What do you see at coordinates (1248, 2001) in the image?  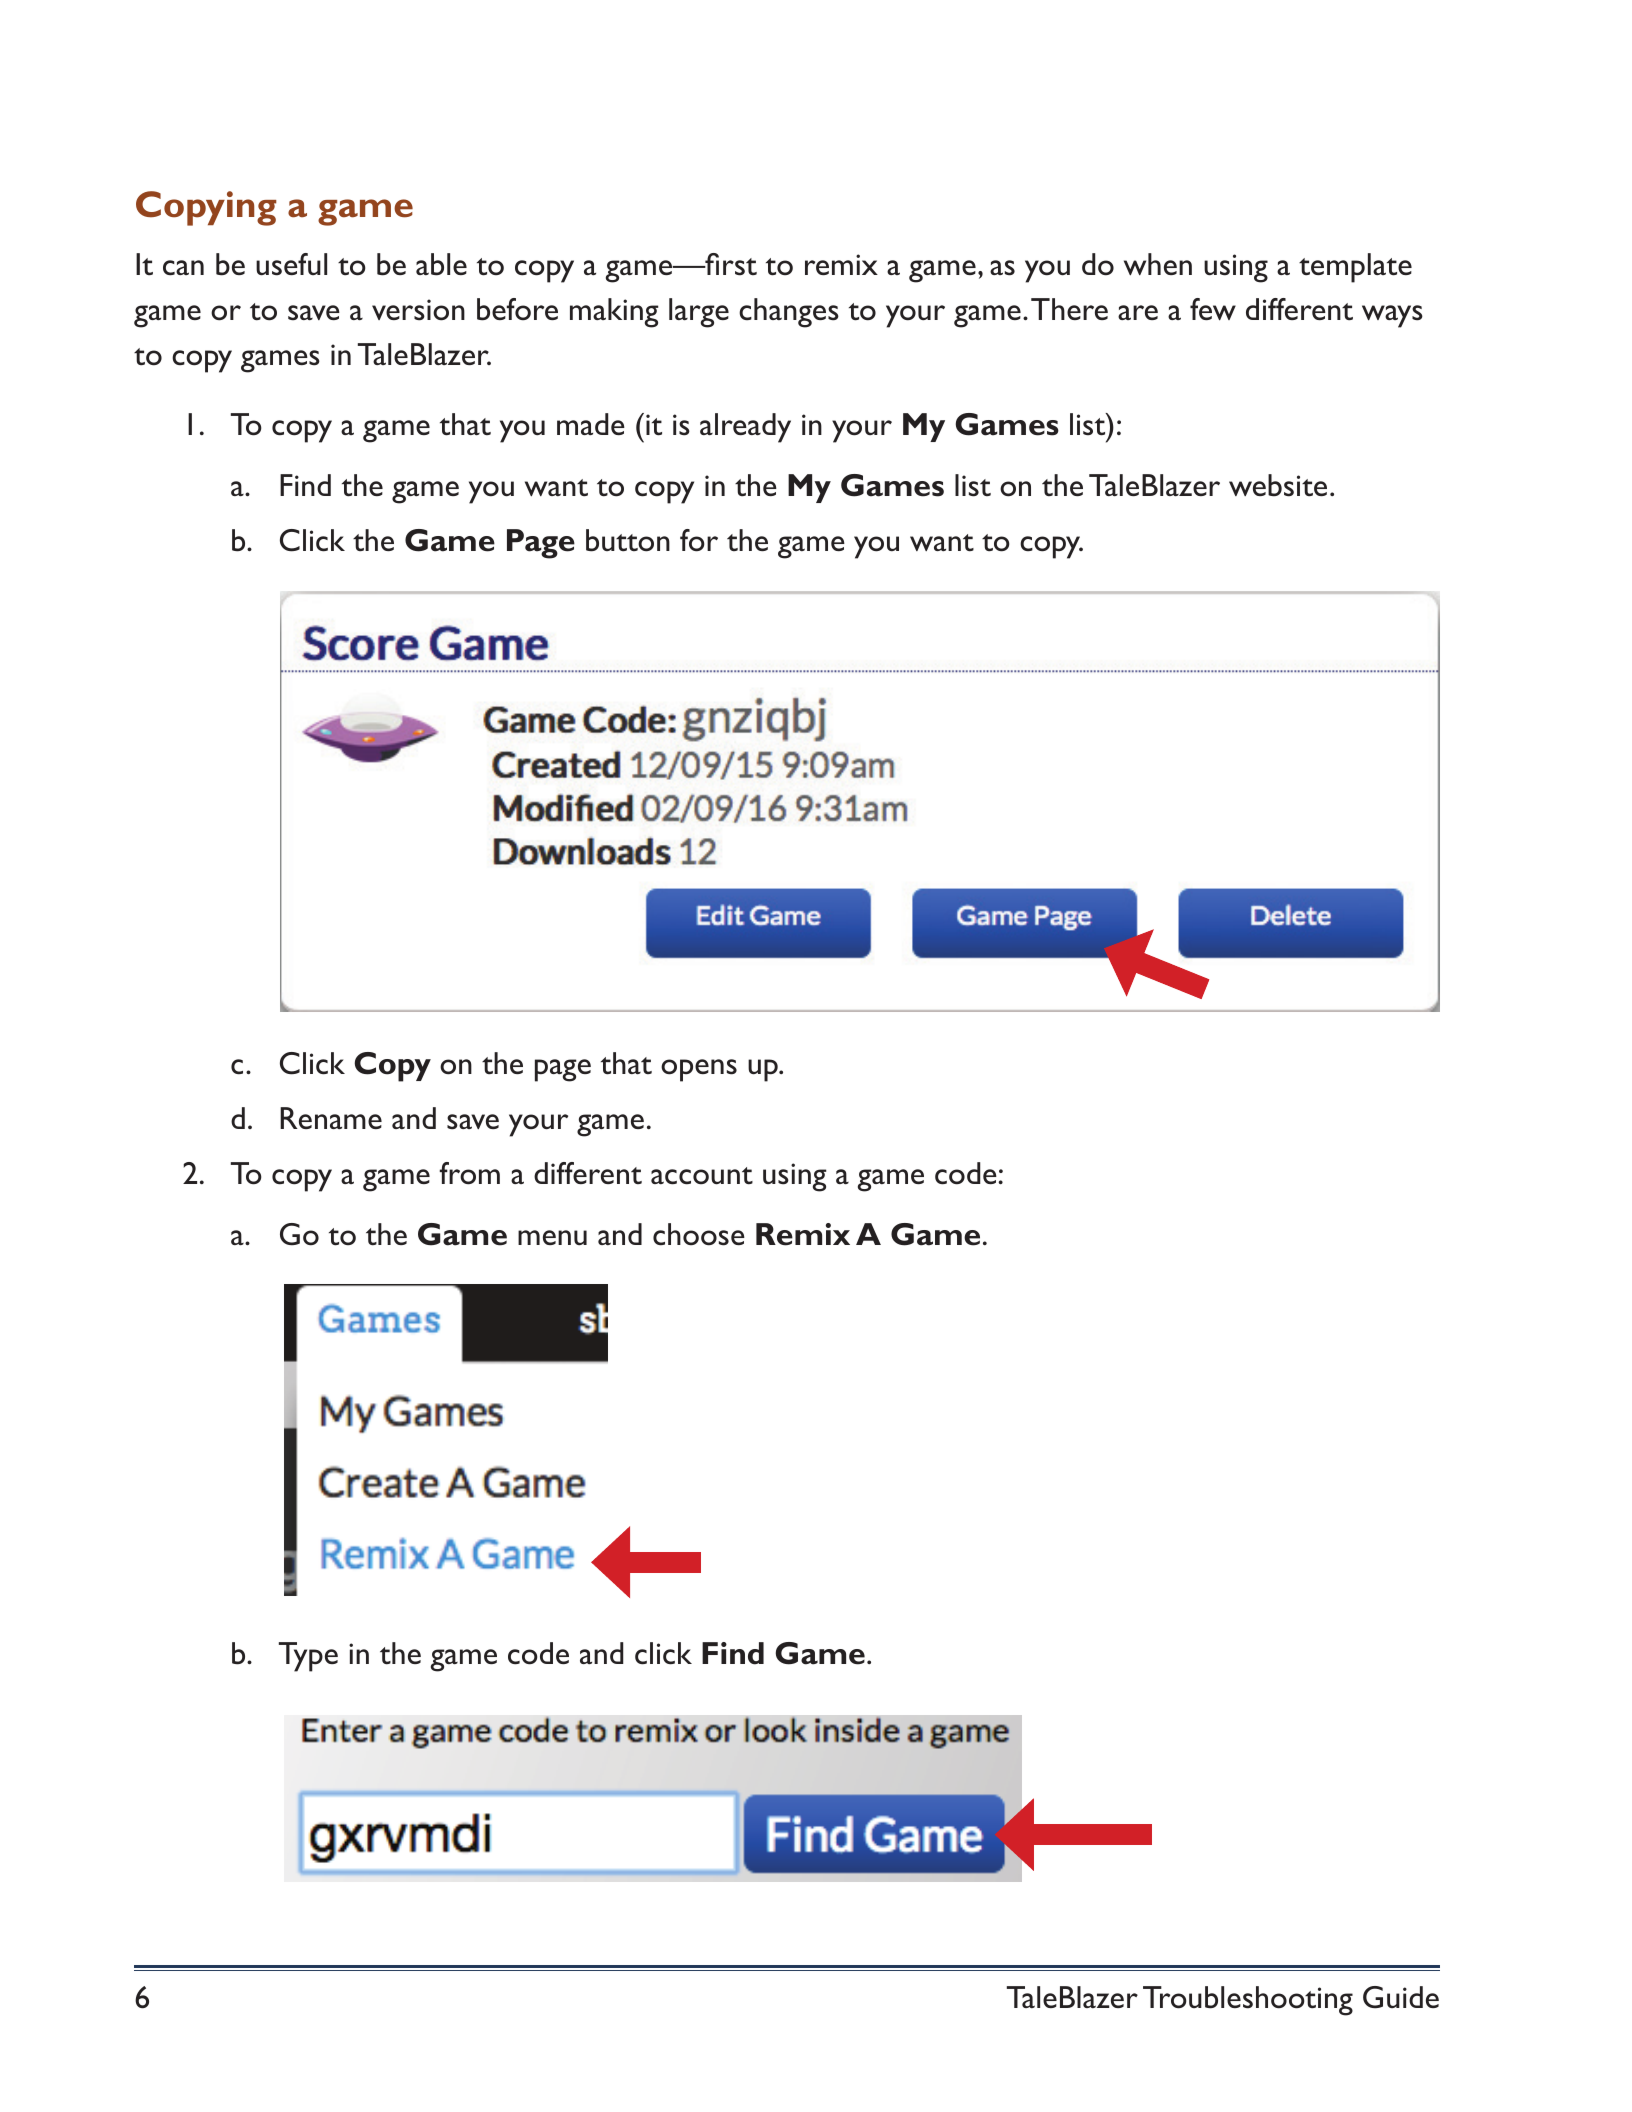 I see `Troubleshooting` at bounding box center [1248, 2001].
